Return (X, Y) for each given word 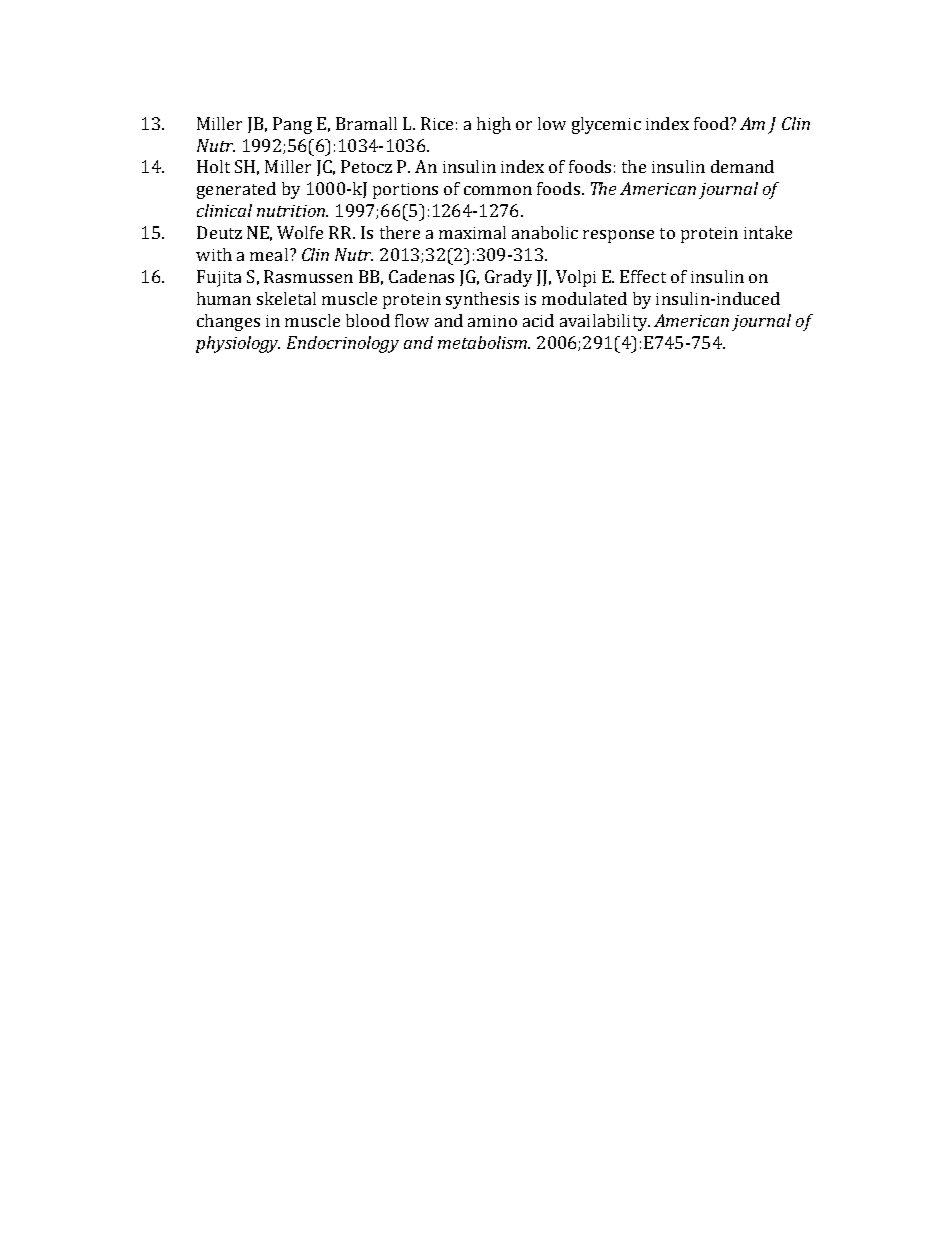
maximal (472, 232)
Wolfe (300, 232)
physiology (238, 344)
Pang (292, 125)
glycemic (606, 125)
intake (768, 232)
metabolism (484, 342)
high (494, 125)
